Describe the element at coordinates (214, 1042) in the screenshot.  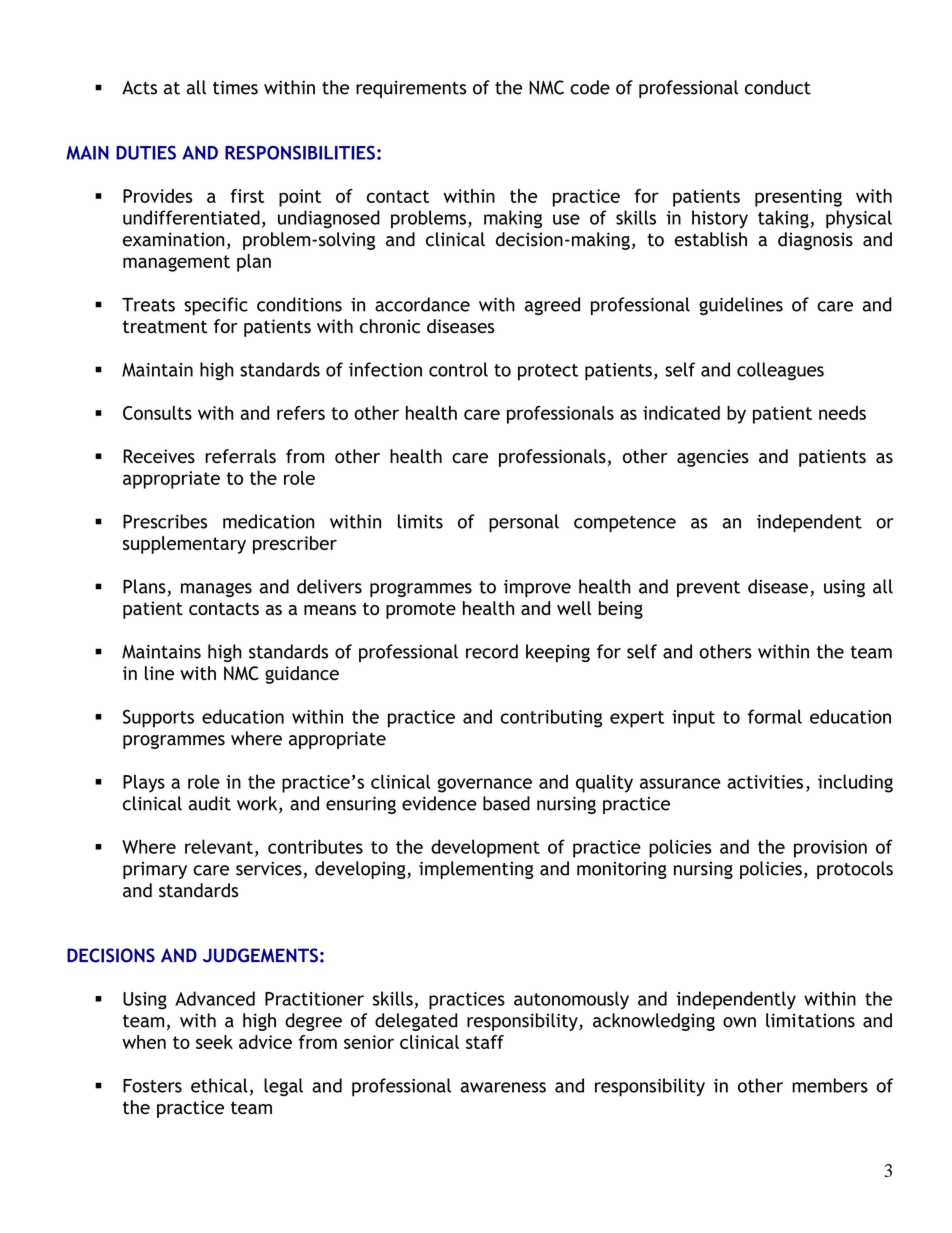
I see `seek` at that location.
